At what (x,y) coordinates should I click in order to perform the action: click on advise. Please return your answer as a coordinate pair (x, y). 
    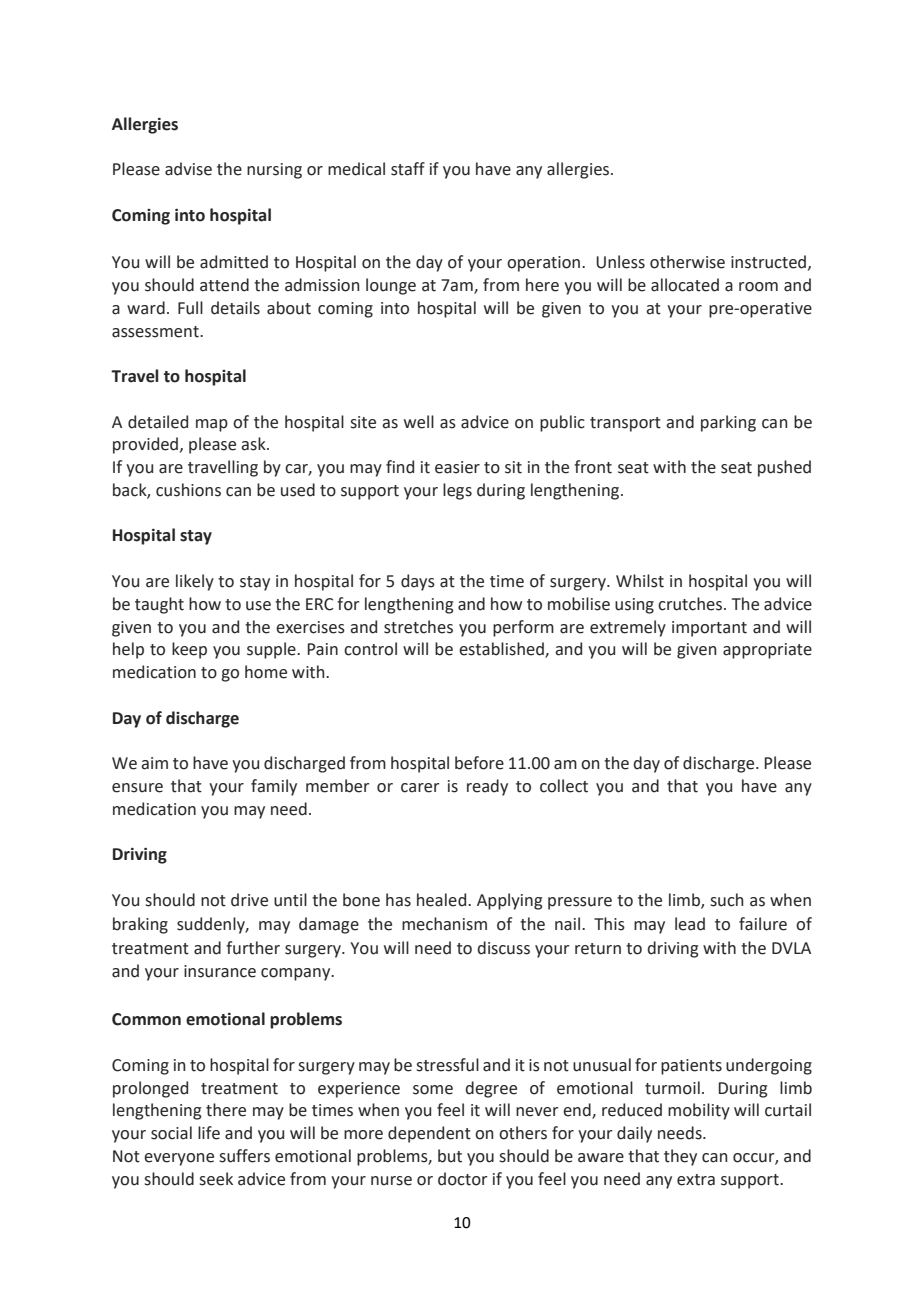
    Looking at the image, I should click on (188, 169).
